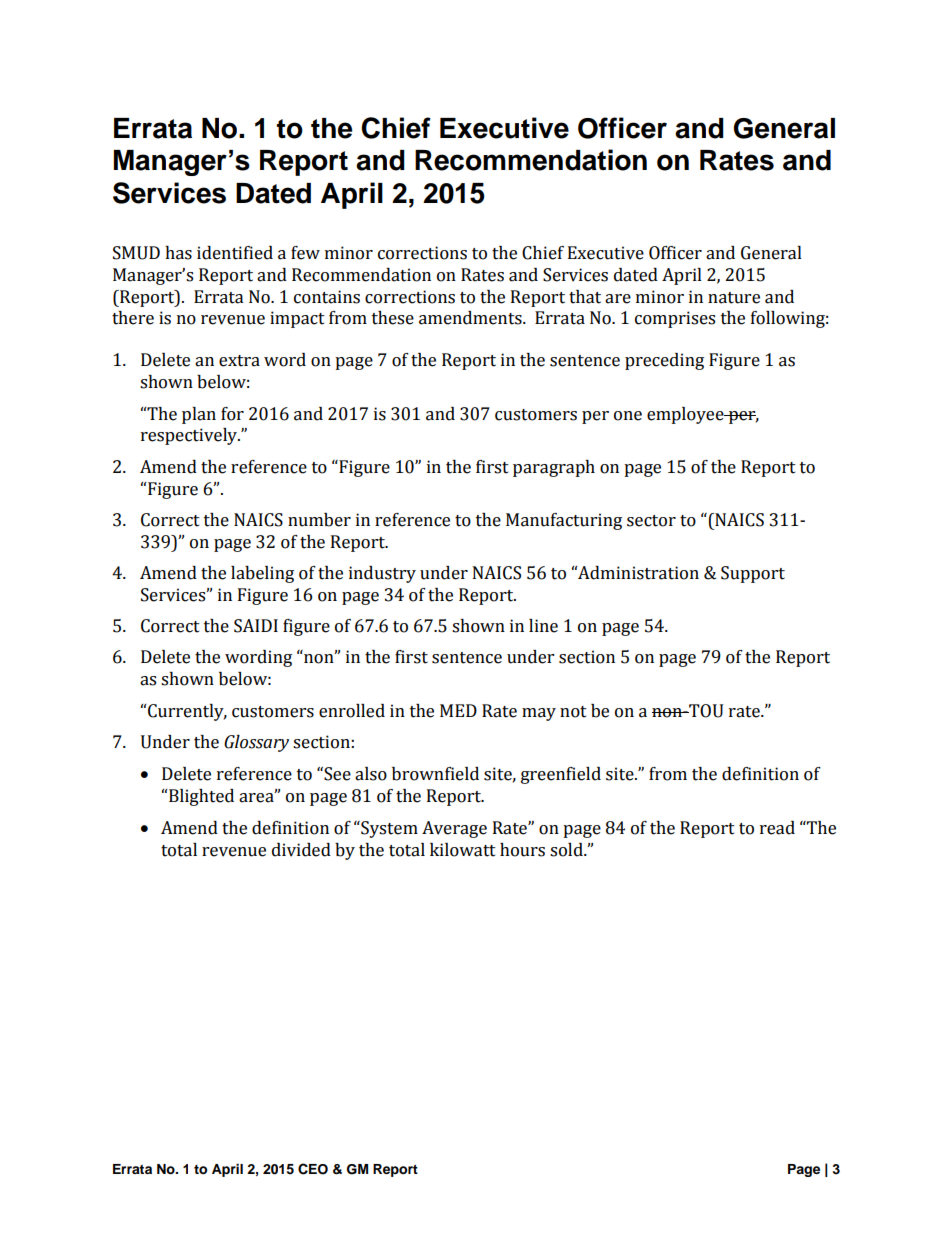 The image size is (952, 1233). I want to click on CEO, so click(313, 1169).
